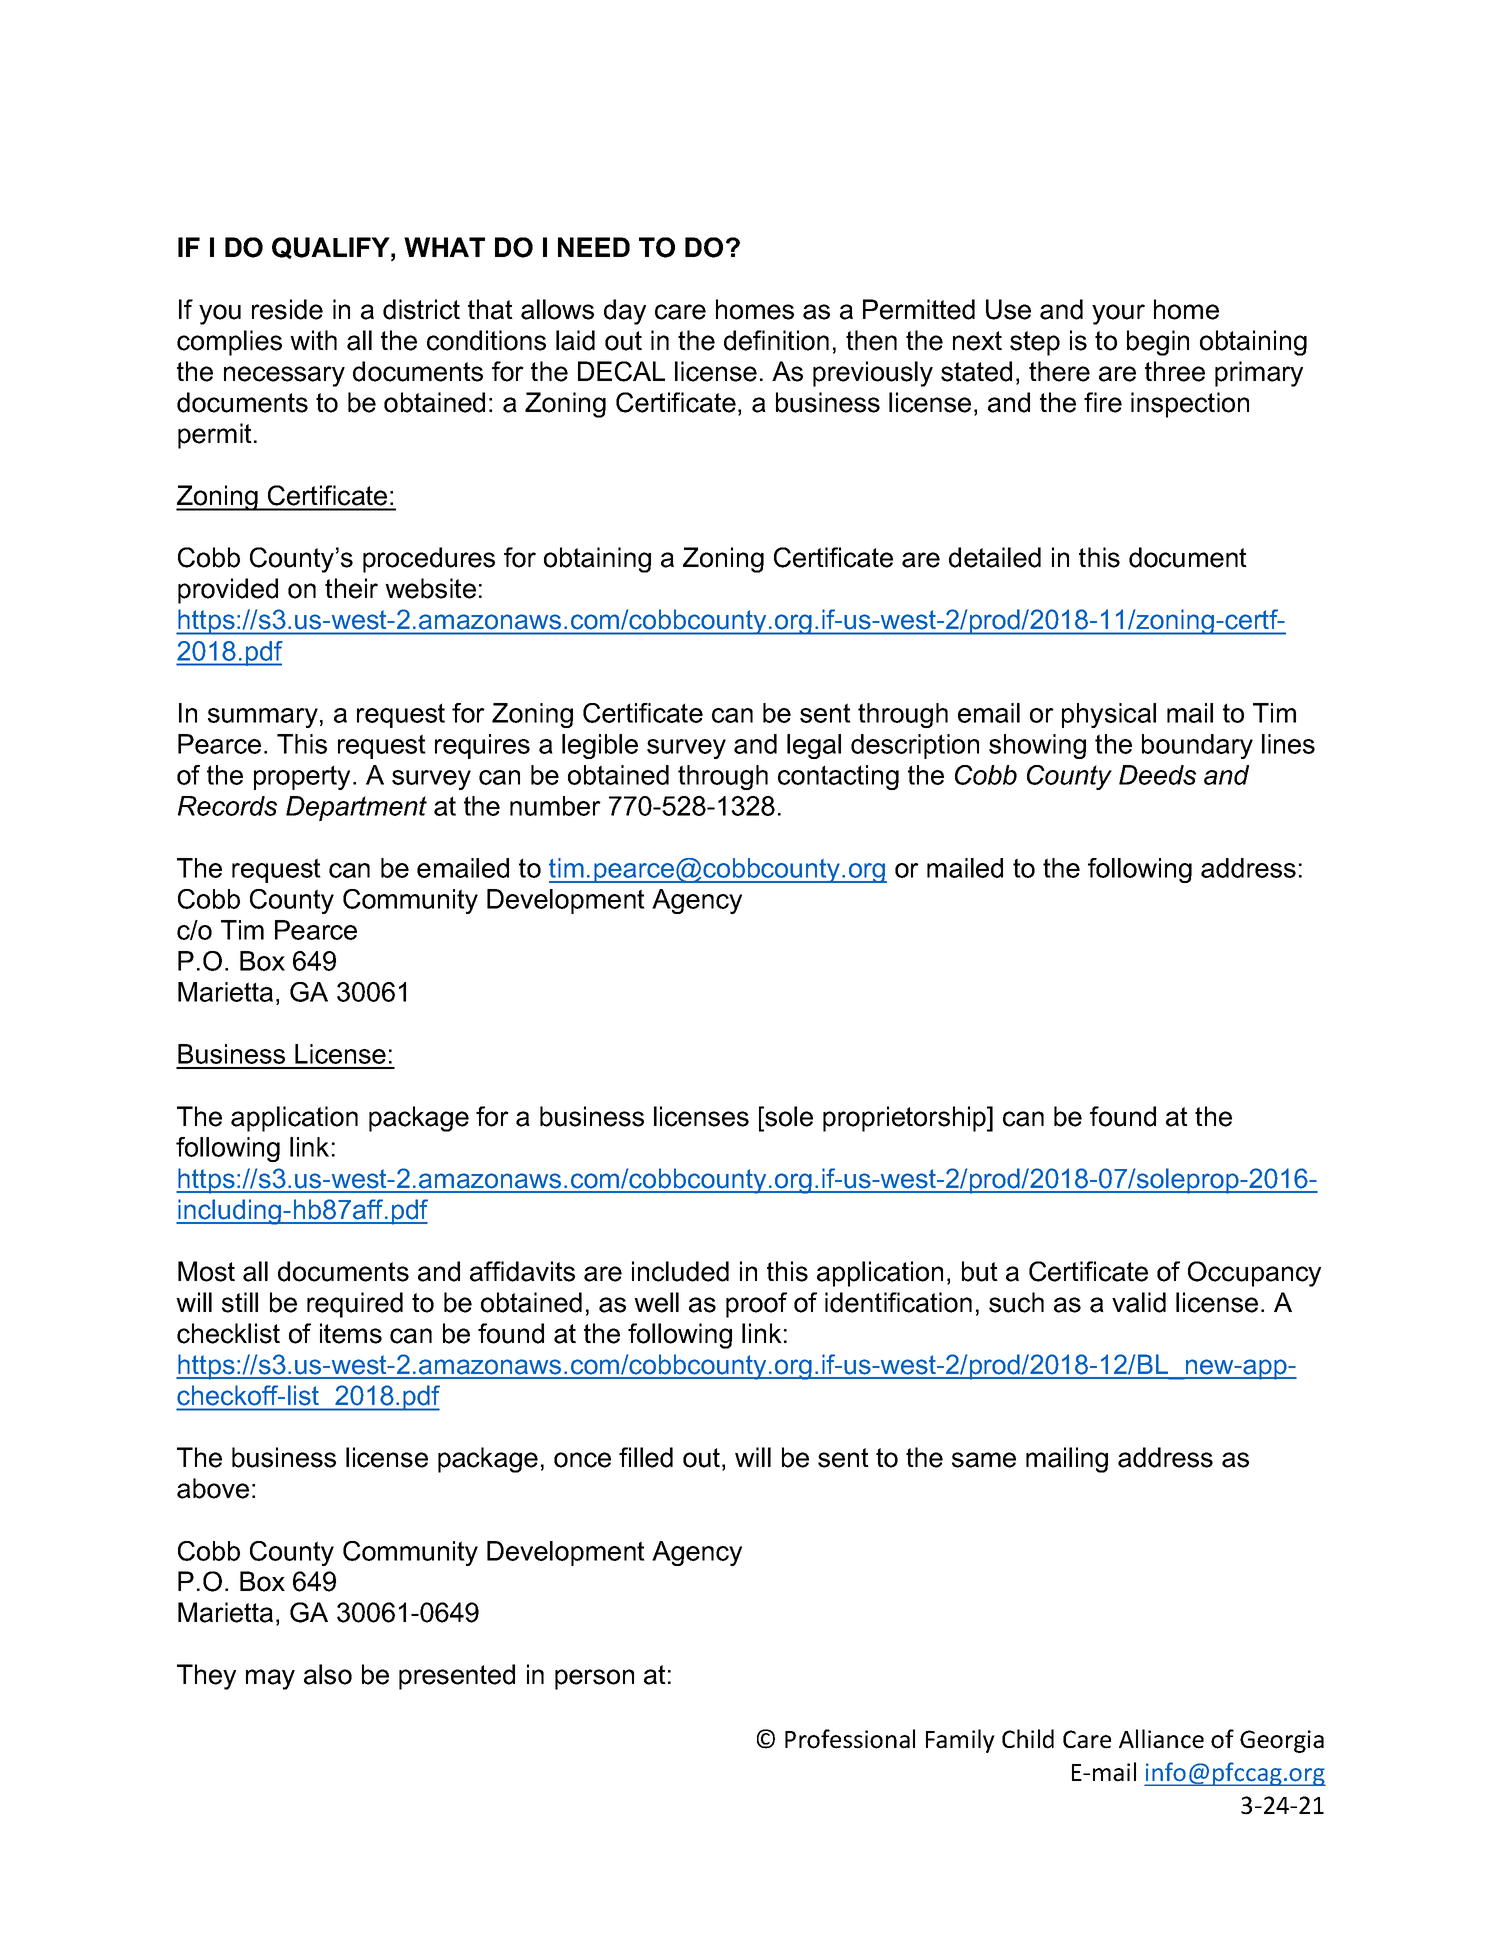 The width and height of the document is (1502, 1943). I want to click on Deeds, so click(1157, 775).
